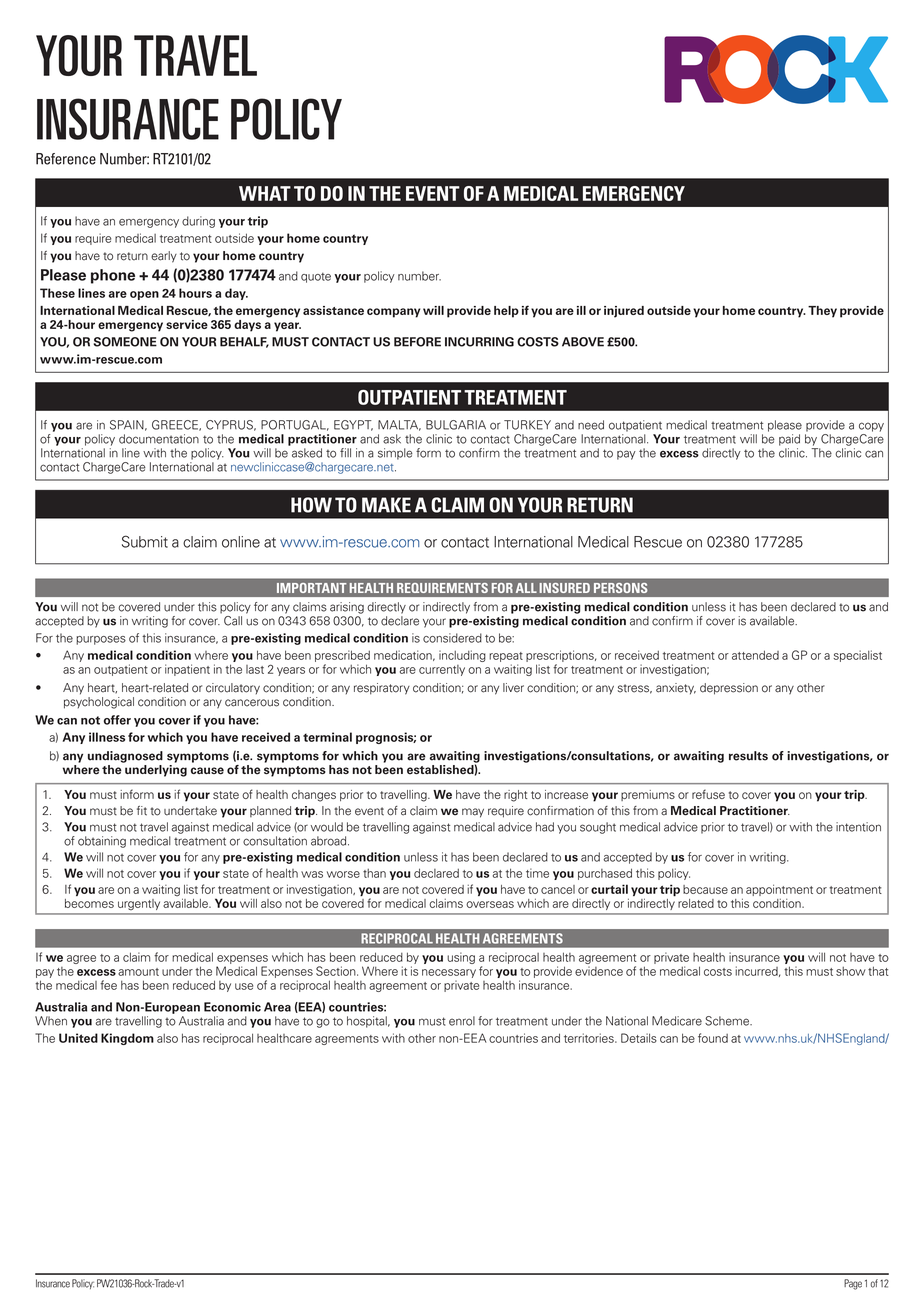 This screenshot has height=1308, width=924. What do you see at coordinates (198, 222) in the screenshot?
I see `during` at bounding box center [198, 222].
